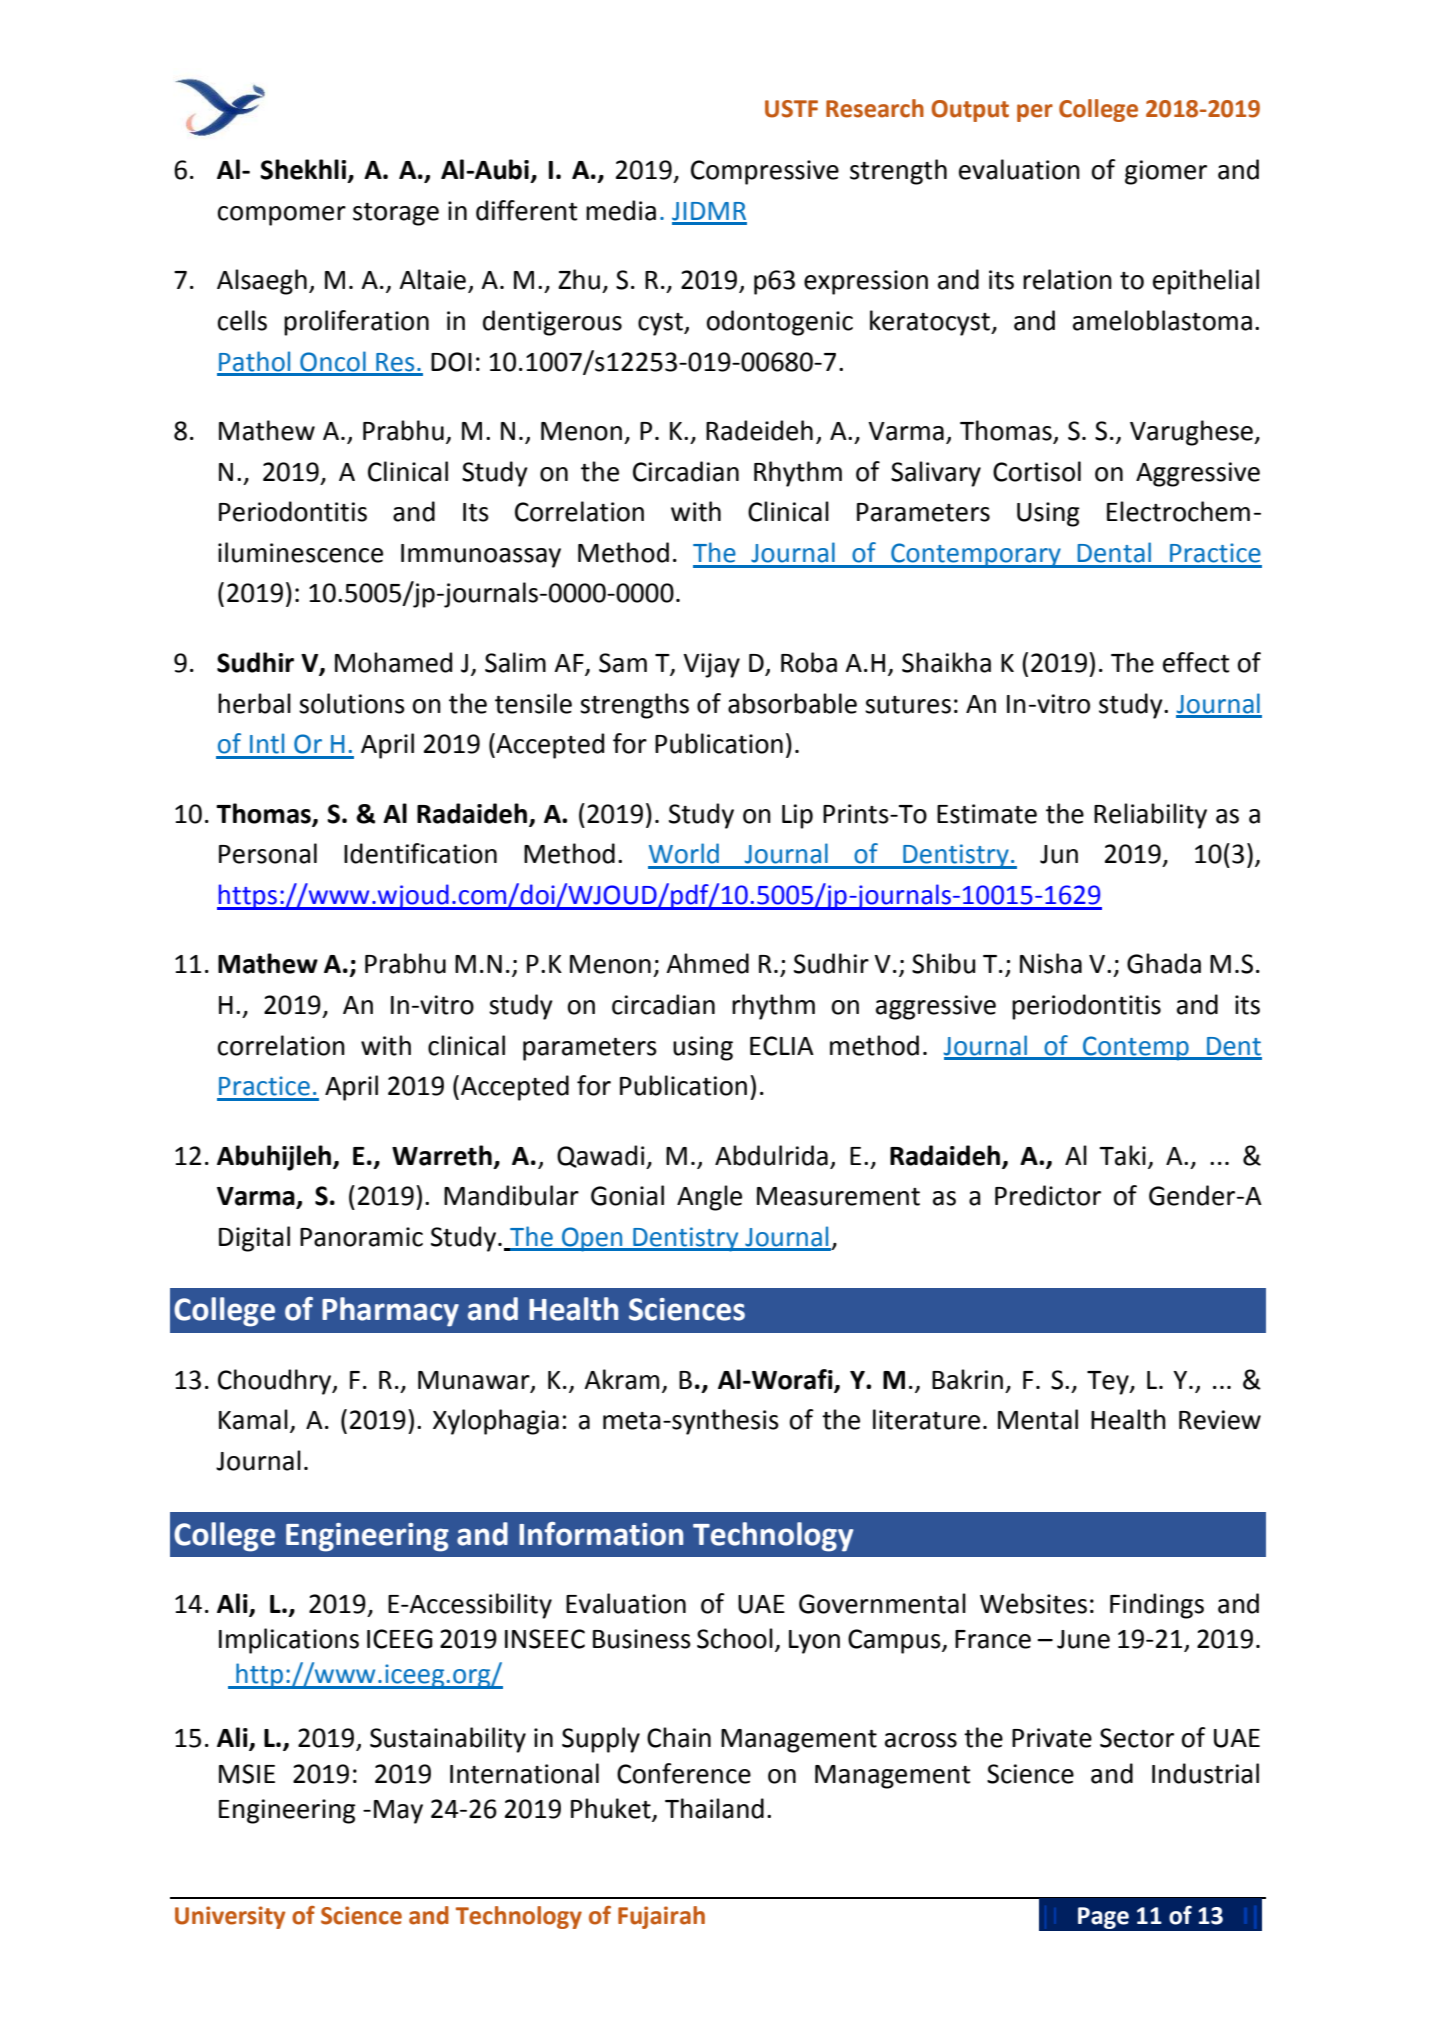 This screenshot has width=1435, height=2028. I want to click on Ahmed, so click(707, 963).
